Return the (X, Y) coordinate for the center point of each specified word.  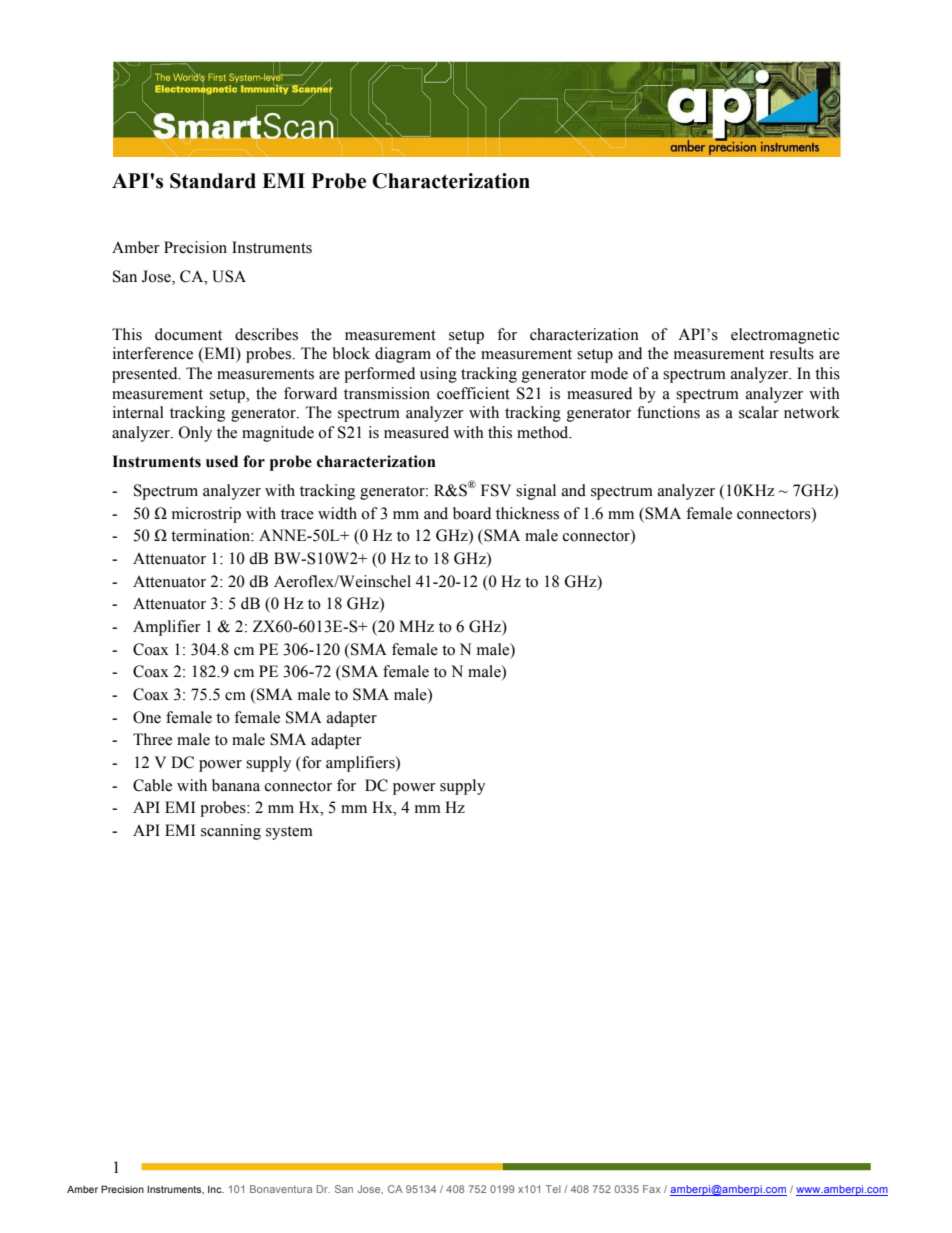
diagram (403, 355)
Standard (213, 181)
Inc (216, 1189)
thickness (527, 513)
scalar (759, 412)
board (472, 513)
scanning (231, 832)
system (289, 833)
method (544, 432)
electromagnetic (785, 336)
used (222, 461)
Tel (553, 1189)
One (147, 717)
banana (236, 785)
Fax (652, 1189)
